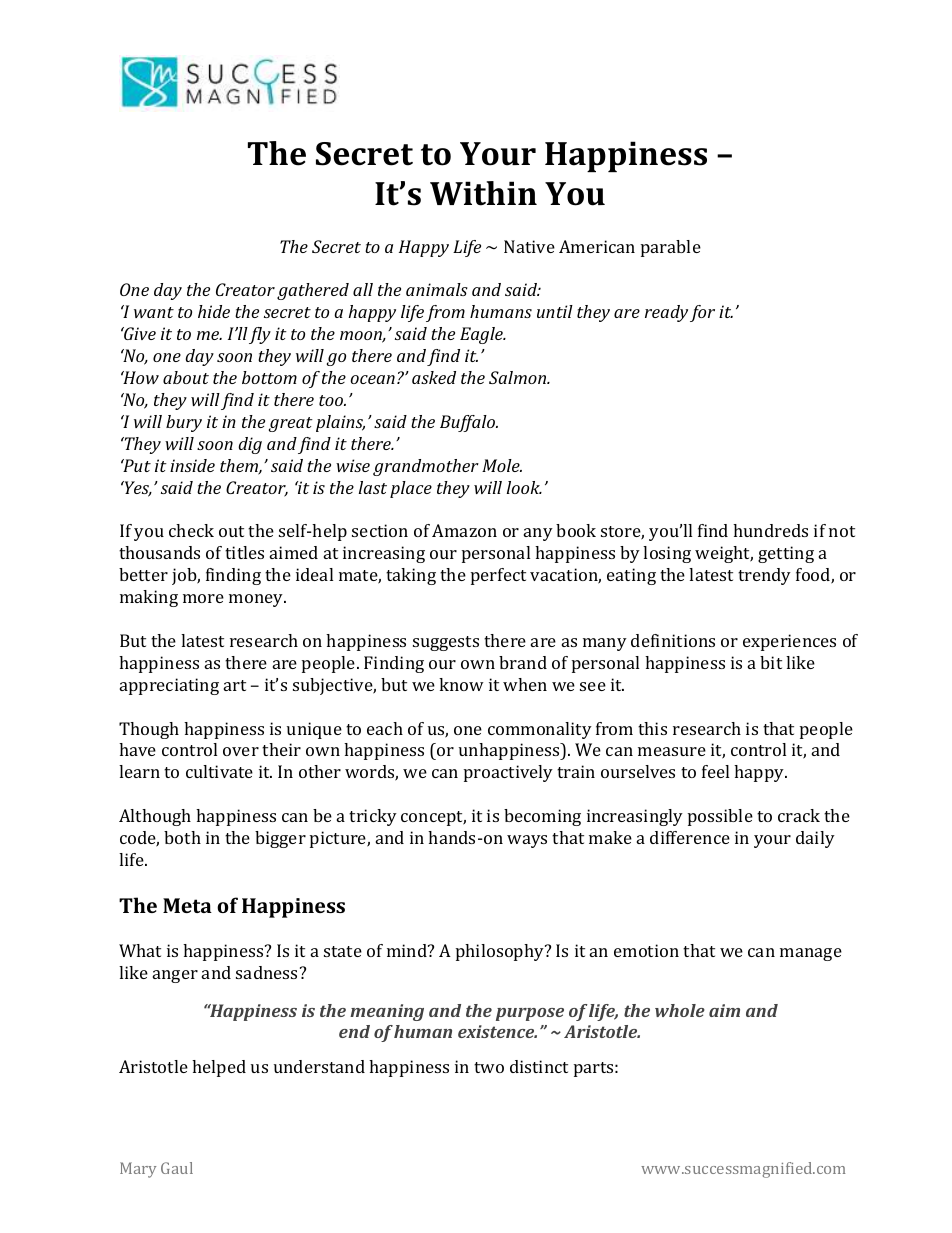 This screenshot has width=952, height=1233. Describe the element at coordinates (182, 837) in the screenshot. I see `both` at that location.
